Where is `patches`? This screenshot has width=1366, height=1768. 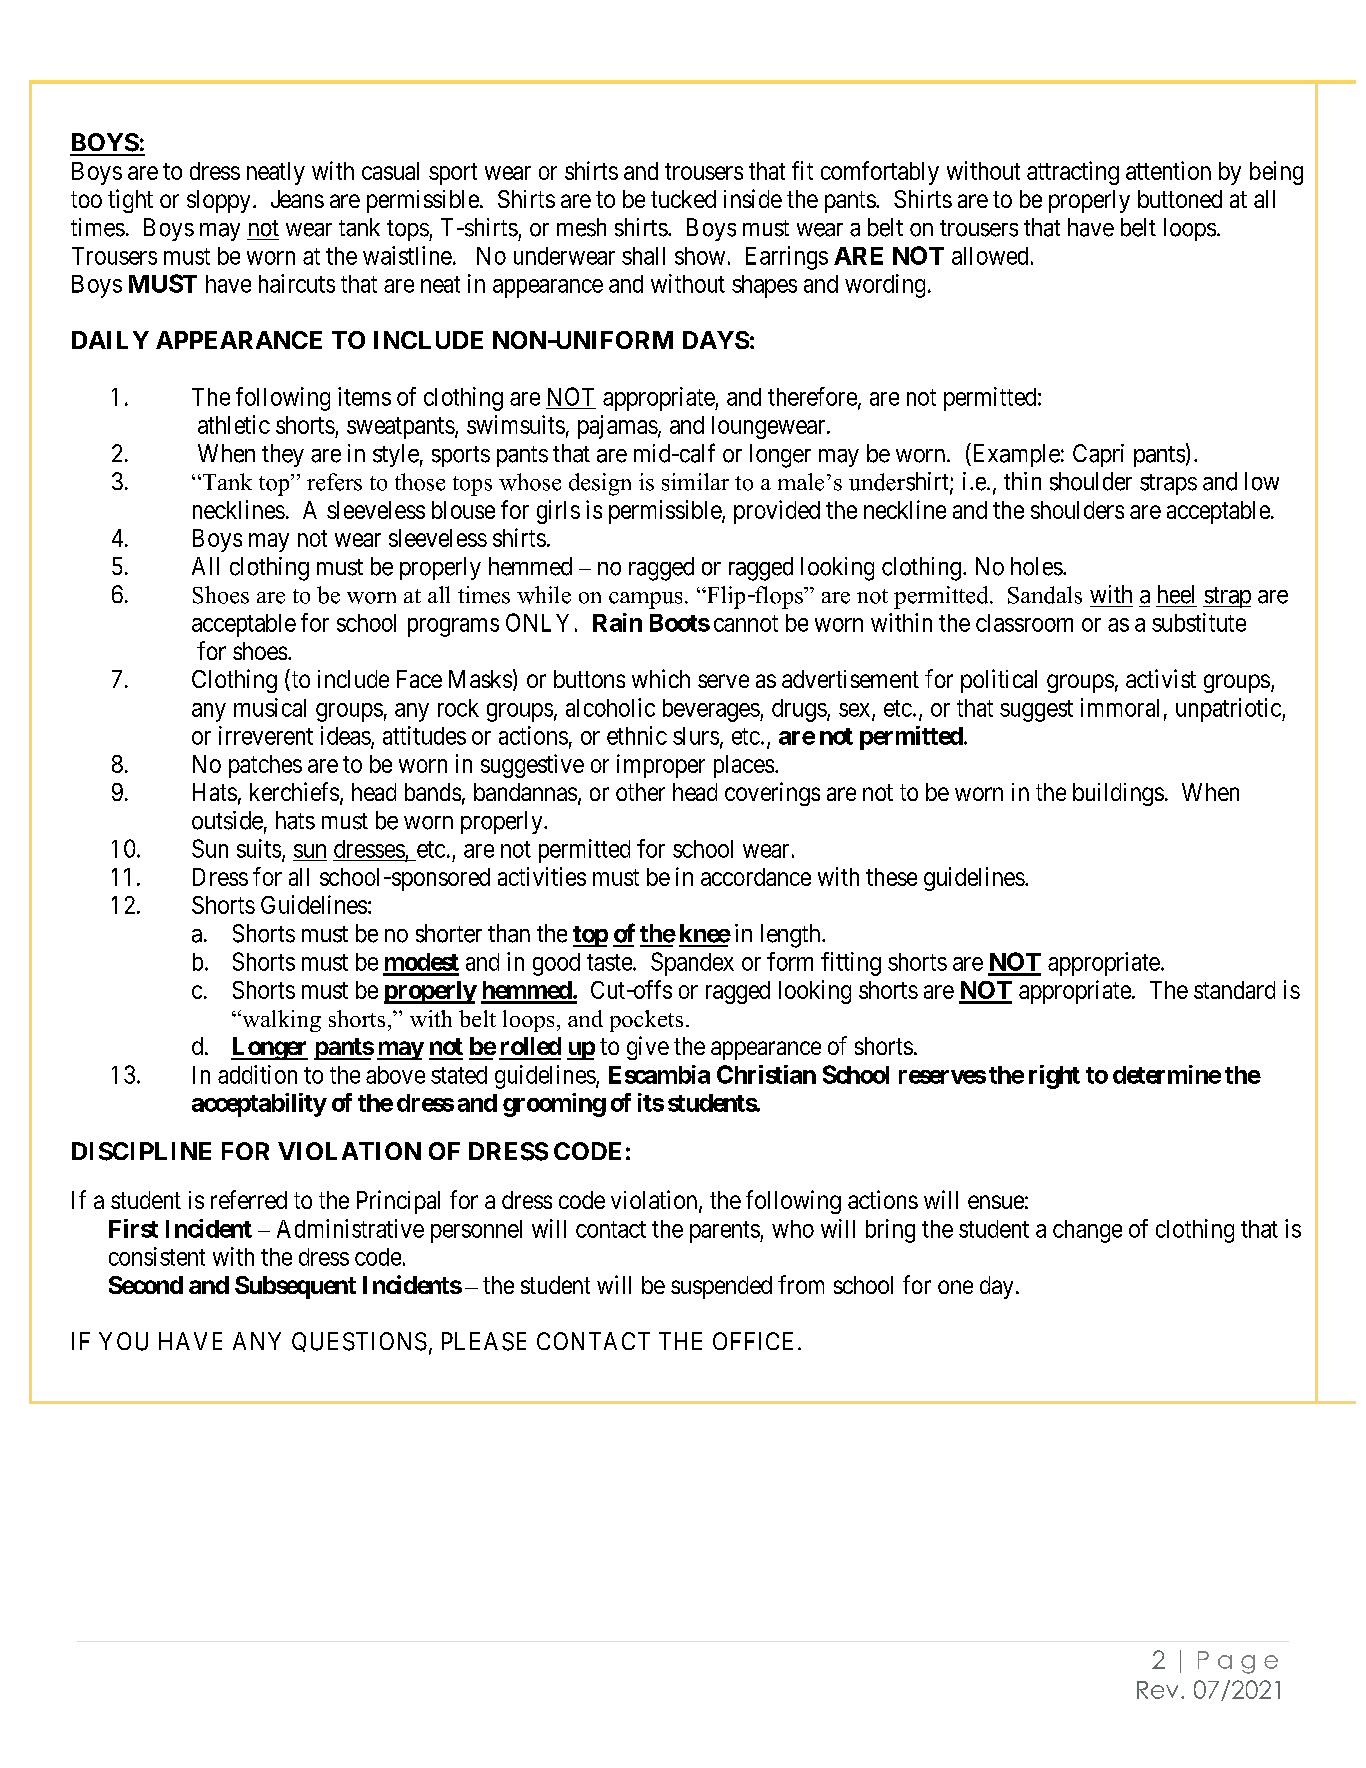 patches is located at coordinates (265, 766).
